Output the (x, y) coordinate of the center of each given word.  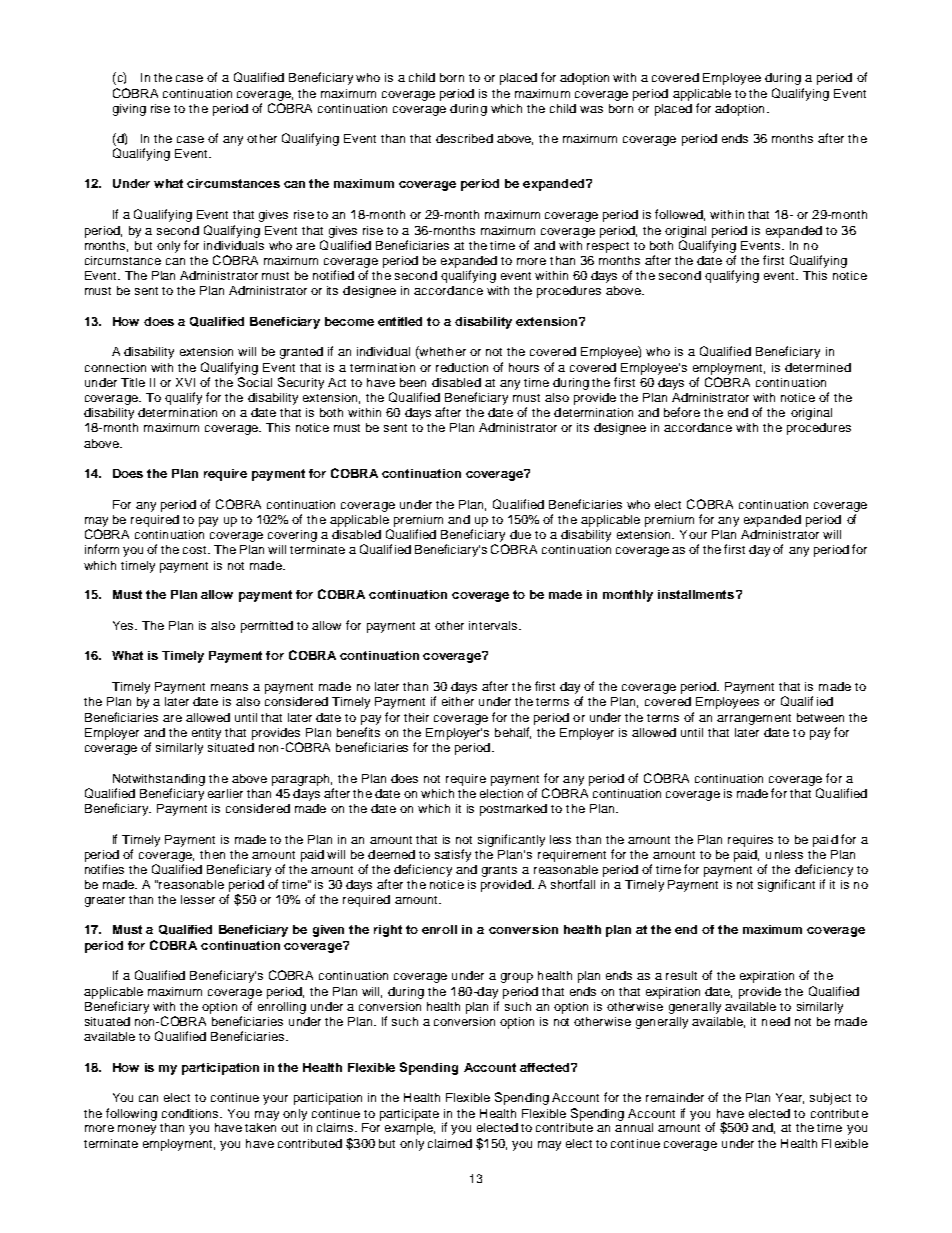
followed (680, 215)
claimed (450, 1143)
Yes (124, 625)
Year (790, 1098)
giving (129, 110)
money (137, 1130)
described (464, 138)
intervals (493, 625)
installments (696, 594)
